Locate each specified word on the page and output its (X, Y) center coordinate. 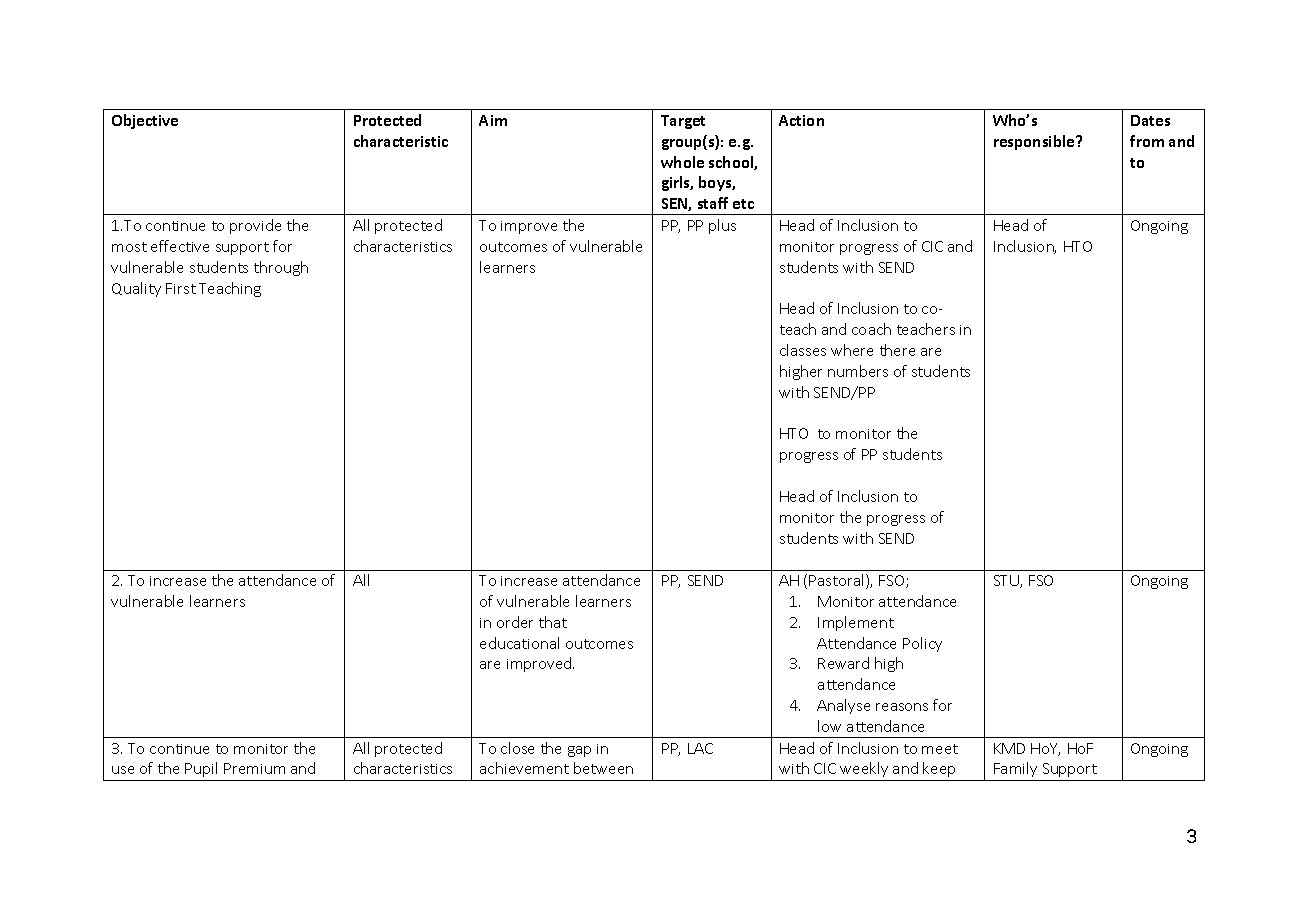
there (897, 350)
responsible (1035, 142)
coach (871, 329)
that (553, 622)
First (181, 288)
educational (519, 643)
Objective (145, 121)
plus (722, 226)
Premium (254, 768)
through (281, 268)
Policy (922, 644)
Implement (856, 623)
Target (683, 122)
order (515, 622)
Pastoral (838, 581)
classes (803, 350)
